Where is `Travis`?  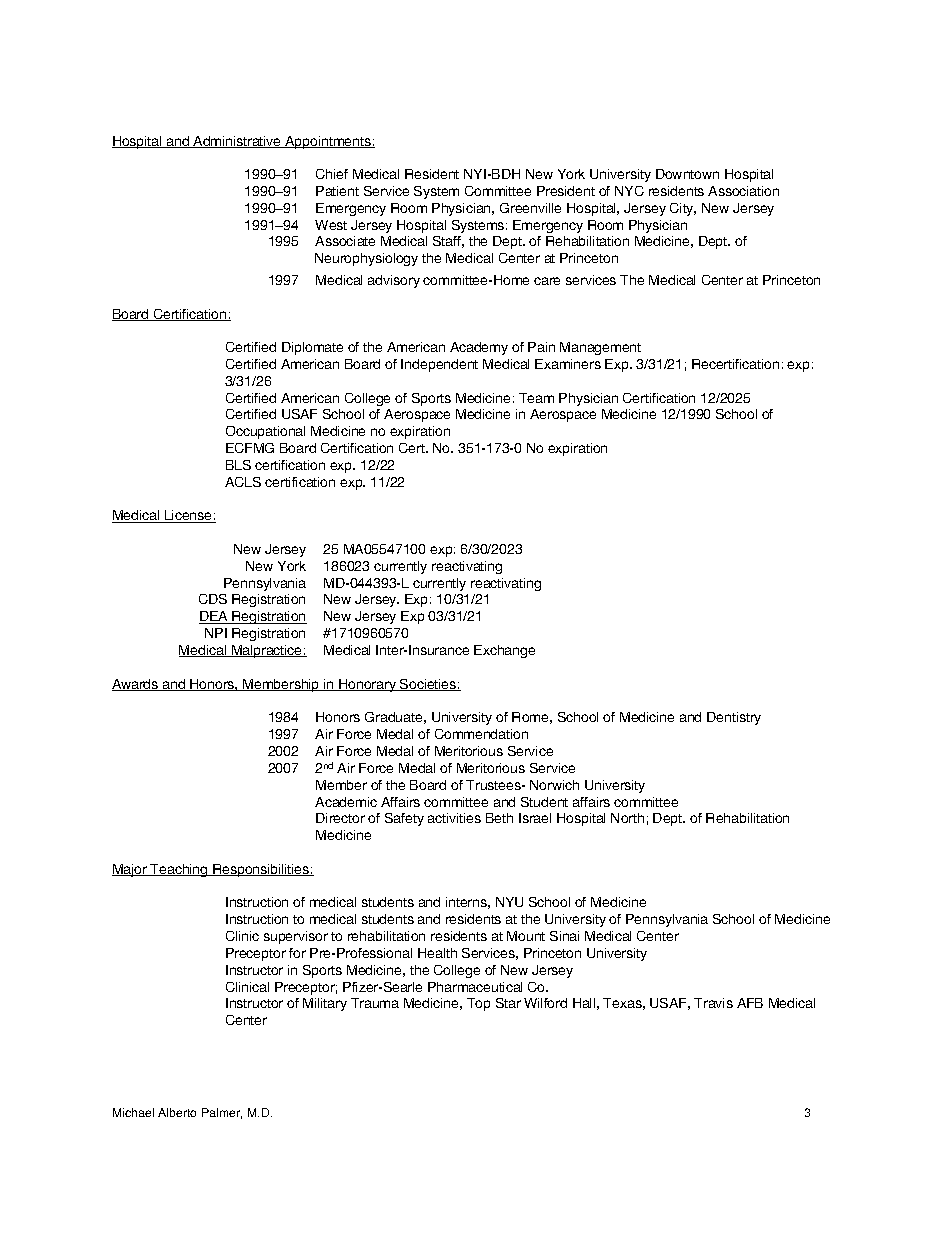 Travis is located at coordinates (713, 1003).
